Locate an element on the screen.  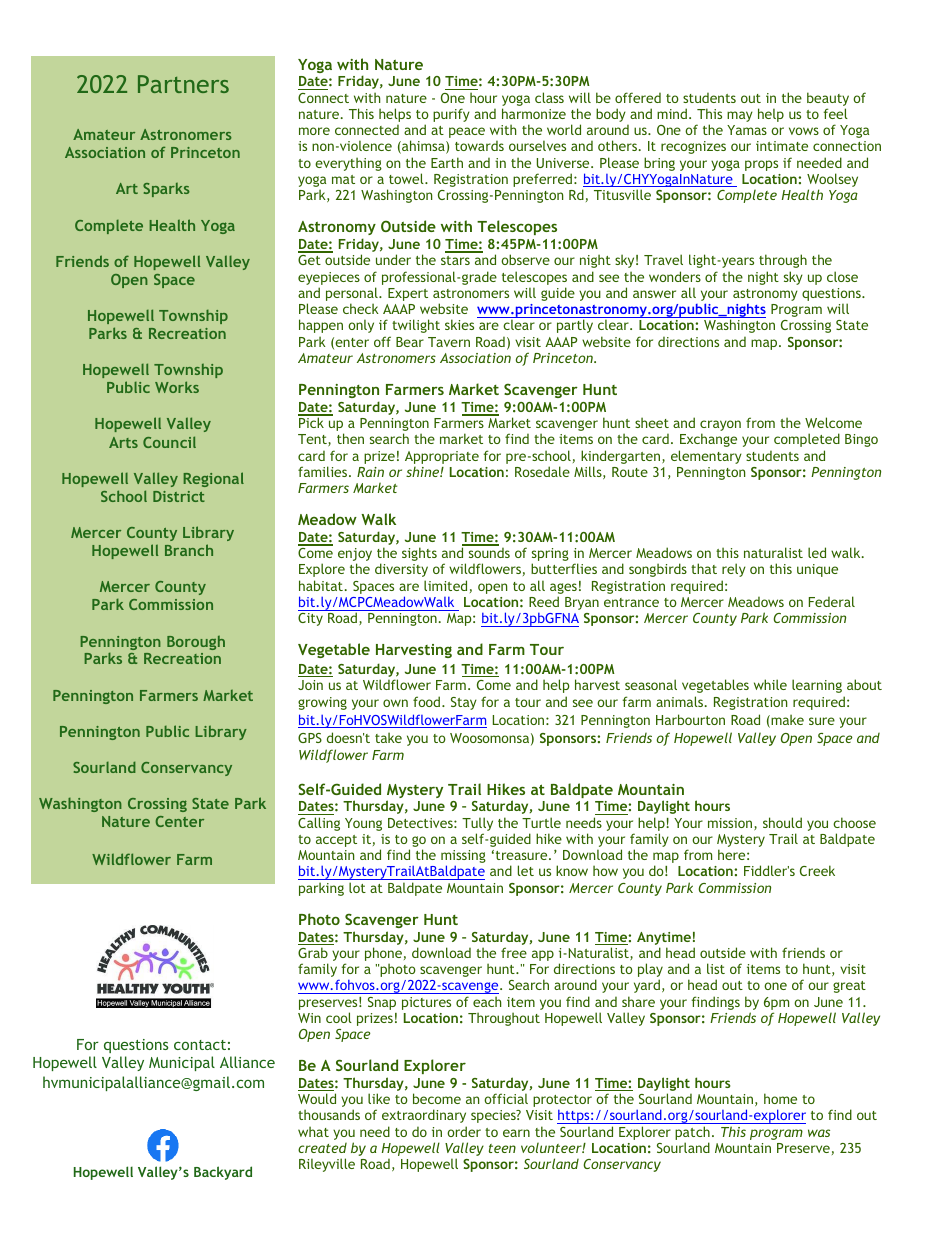
Works is located at coordinates (177, 387).
